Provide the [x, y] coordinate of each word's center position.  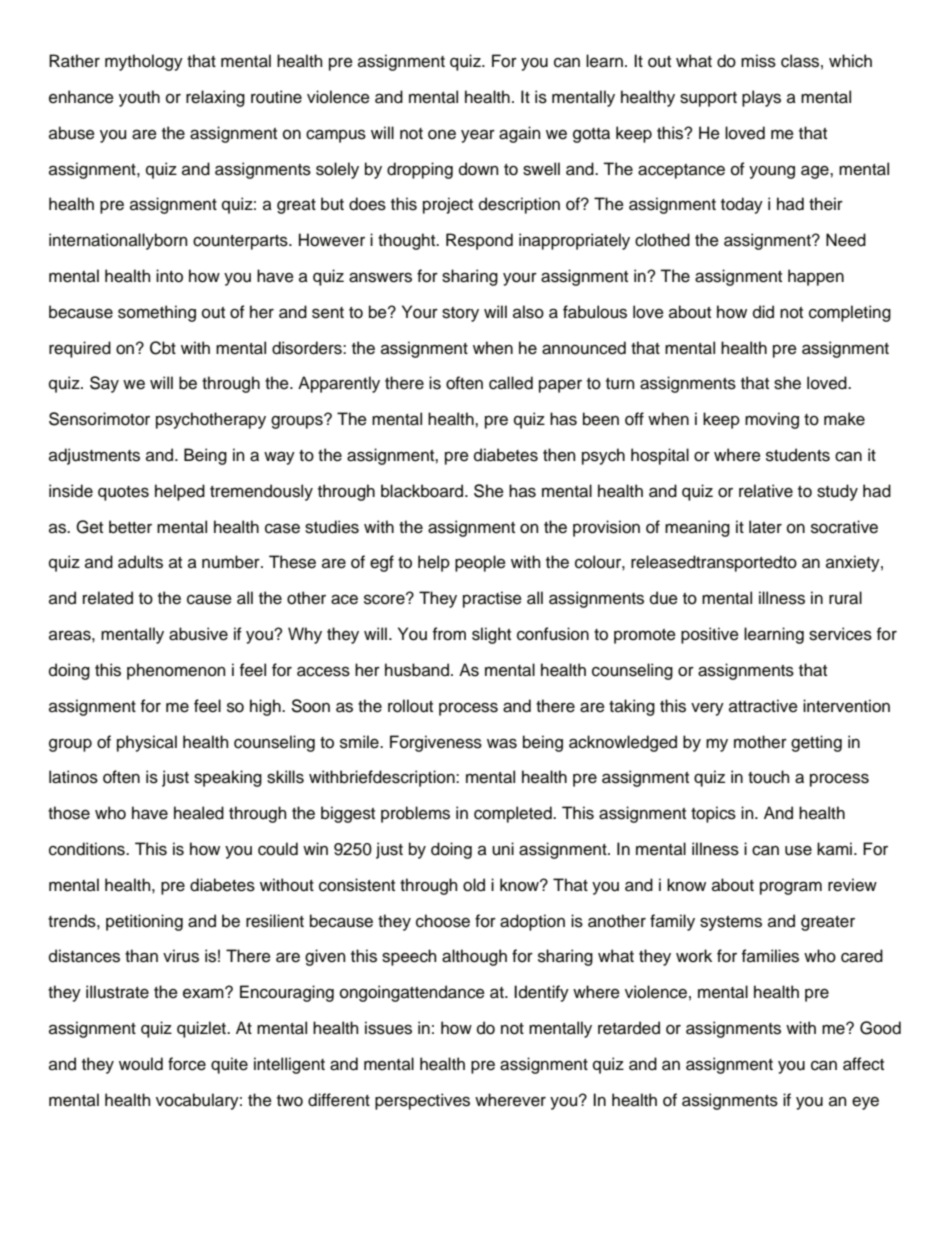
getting [816, 743]
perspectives [422, 1101]
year [478, 136]
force [187, 1064]
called [511, 383]
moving [772, 420]
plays [761, 98]
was [502, 743]
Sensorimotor [99, 419]
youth [139, 98]
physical [147, 743]
